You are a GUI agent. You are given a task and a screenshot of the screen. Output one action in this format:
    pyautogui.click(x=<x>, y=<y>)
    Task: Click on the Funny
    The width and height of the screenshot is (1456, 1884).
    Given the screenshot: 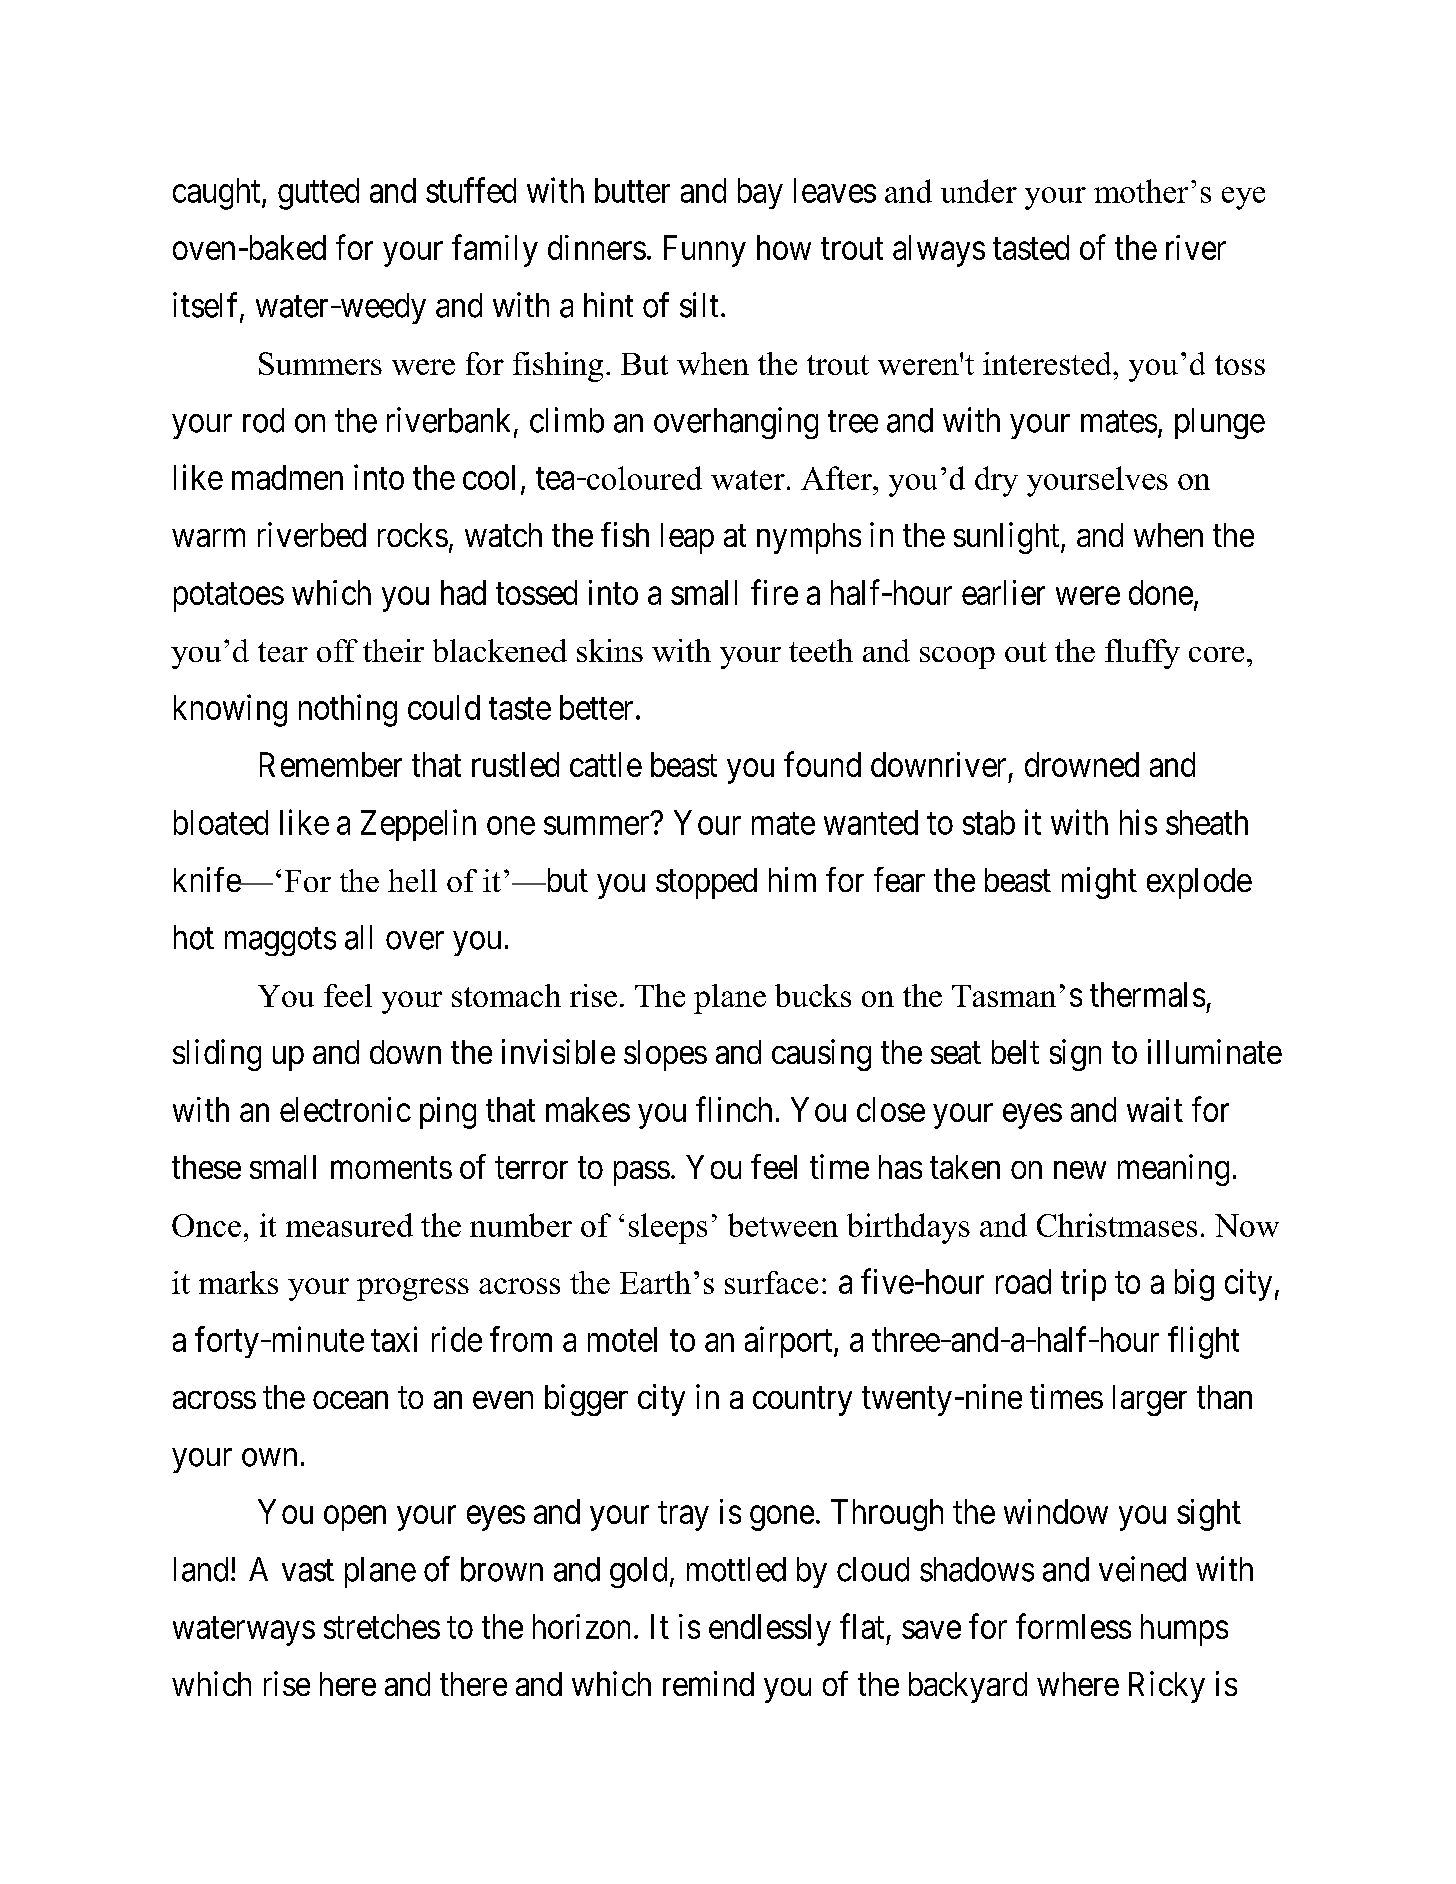 What is the action you would take?
    pyautogui.click(x=705, y=251)
